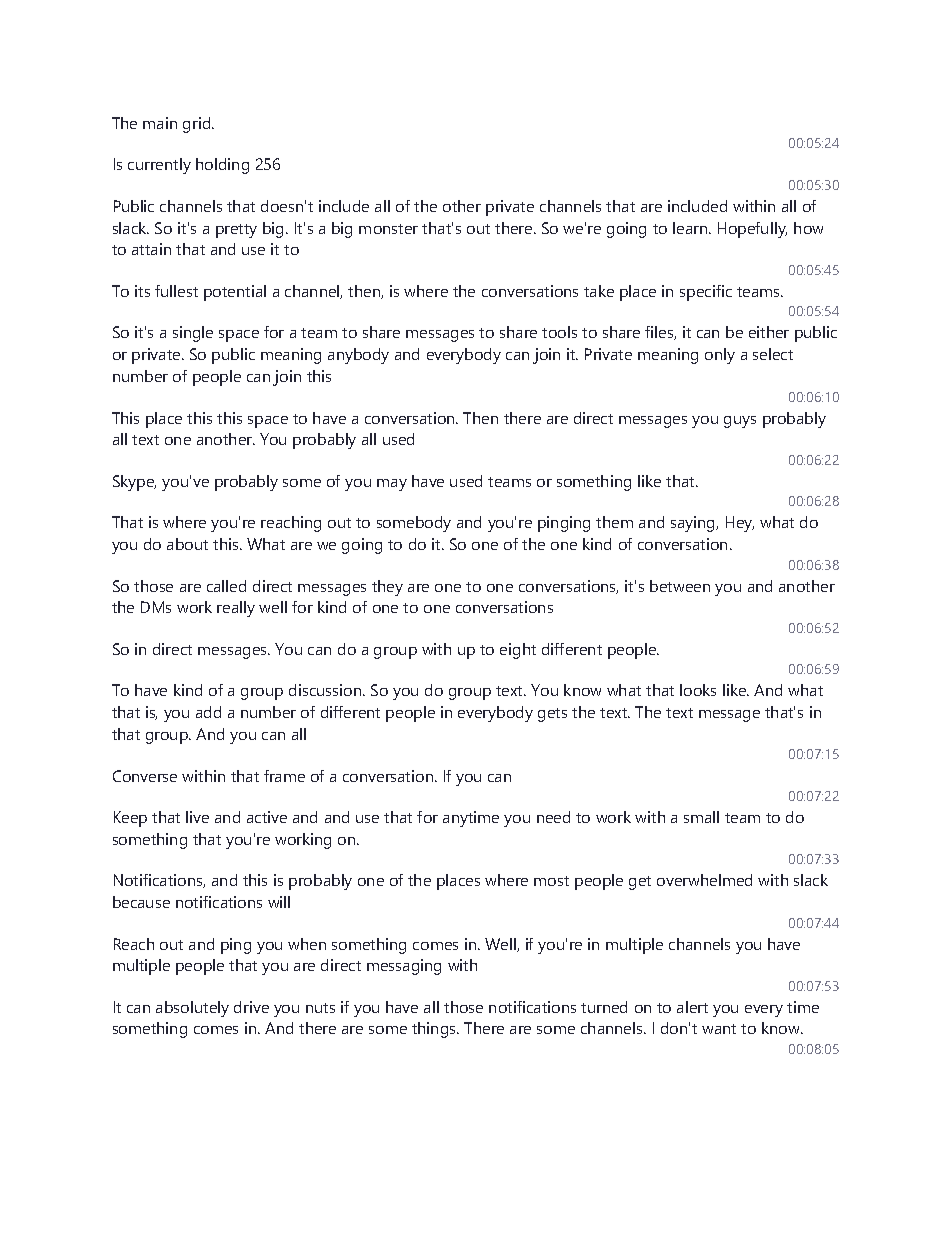 The width and height of the screenshot is (952, 1233). What do you see at coordinates (387, 588) in the screenshot?
I see `they` at bounding box center [387, 588].
